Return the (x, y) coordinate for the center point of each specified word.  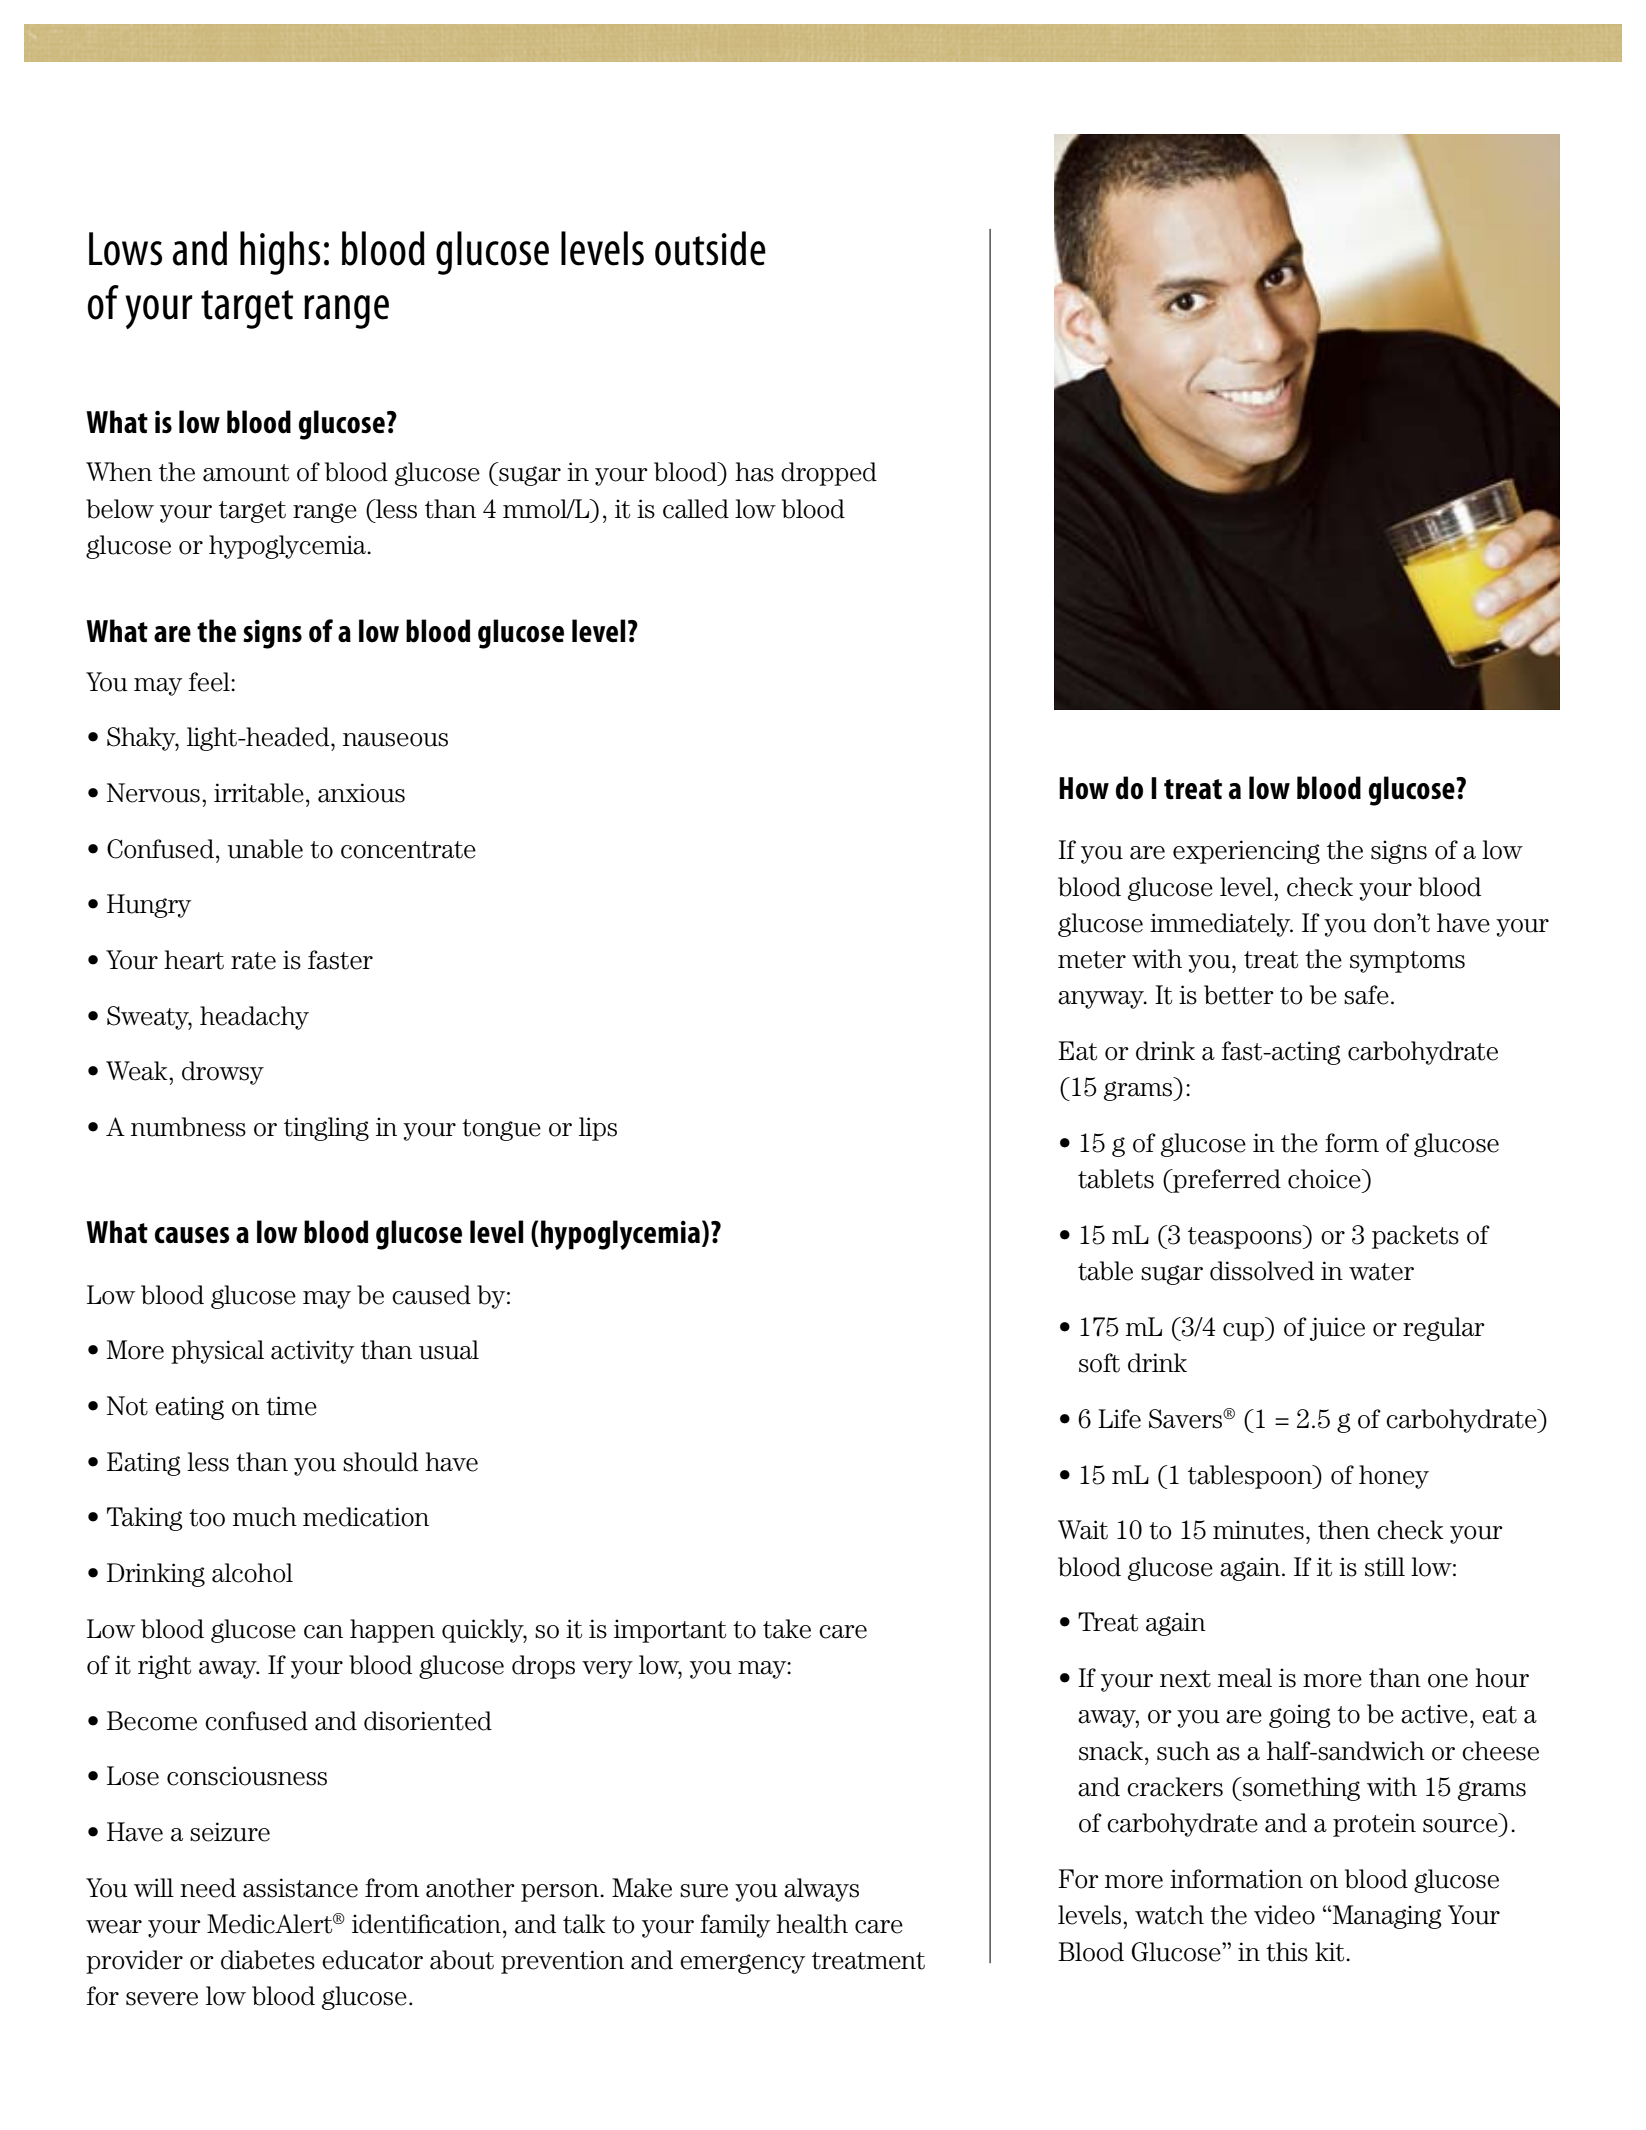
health (812, 1924)
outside (710, 248)
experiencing (1246, 852)
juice (1337, 1329)
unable (265, 849)
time (291, 1406)
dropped (829, 474)
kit (1331, 1952)
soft (1099, 1363)
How (1084, 788)
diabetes (268, 1960)
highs (280, 253)
